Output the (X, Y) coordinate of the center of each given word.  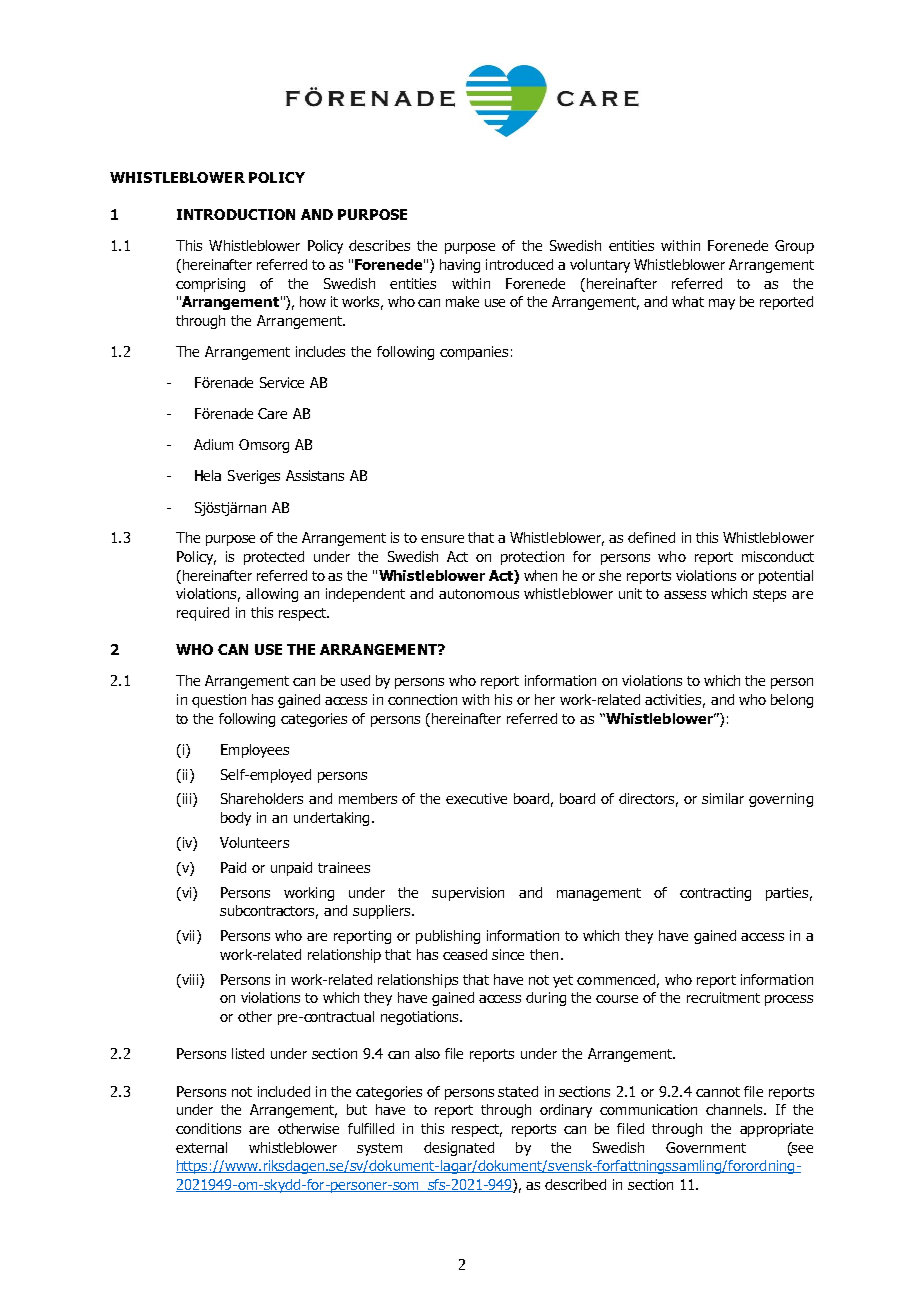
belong (792, 701)
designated (459, 1149)
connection (422, 699)
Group (794, 247)
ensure (442, 539)
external (201, 1147)
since (508, 954)
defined (651, 537)
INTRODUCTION (236, 214)
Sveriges (254, 477)
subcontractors (269, 912)
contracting (715, 894)
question (219, 701)
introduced (519, 264)
